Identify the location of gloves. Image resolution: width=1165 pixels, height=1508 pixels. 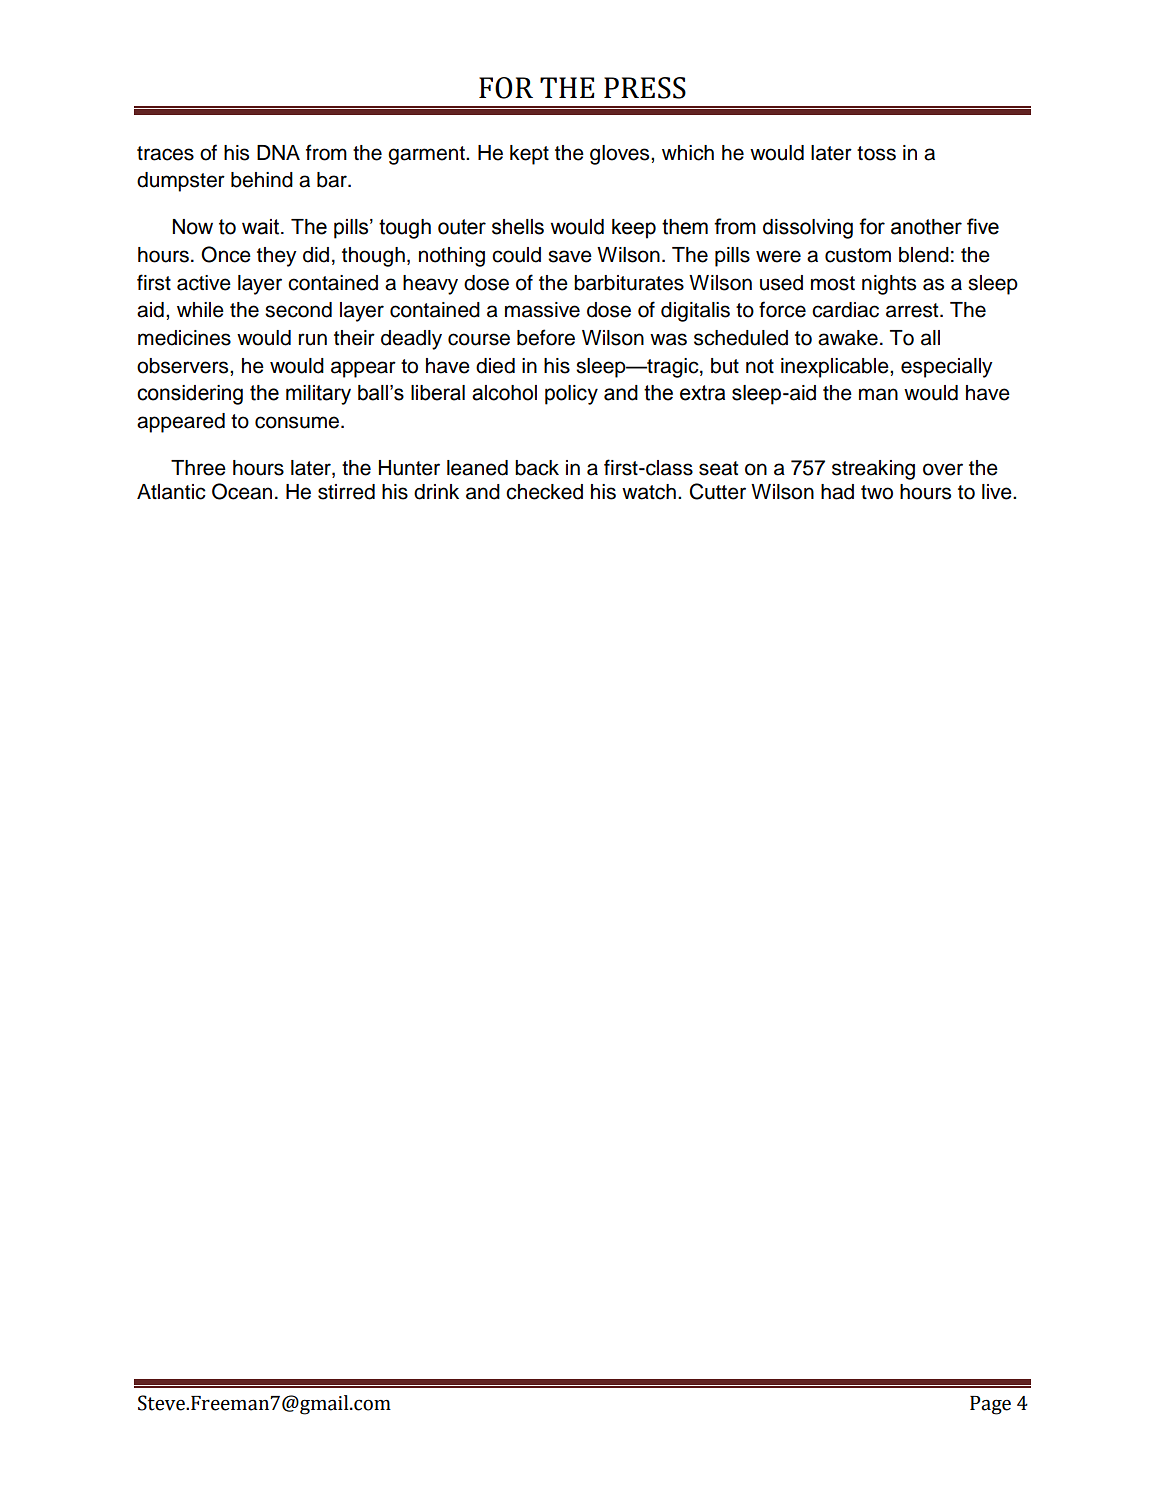
(621, 155).
